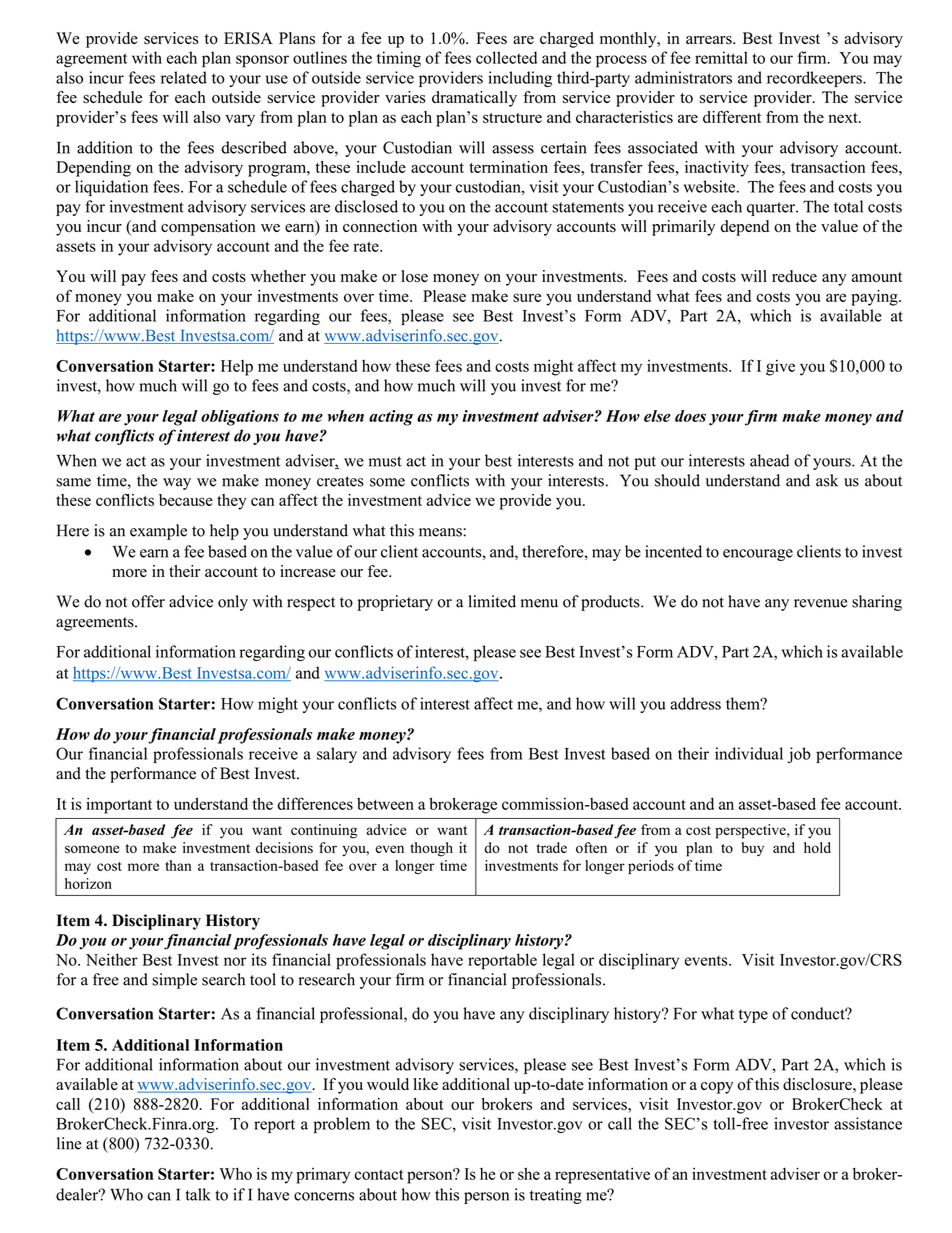 Image resolution: width=952 pixels, height=1233 pixels. Describe the element at coordinates (506, 57) in the page. I see `collected` at that location.
